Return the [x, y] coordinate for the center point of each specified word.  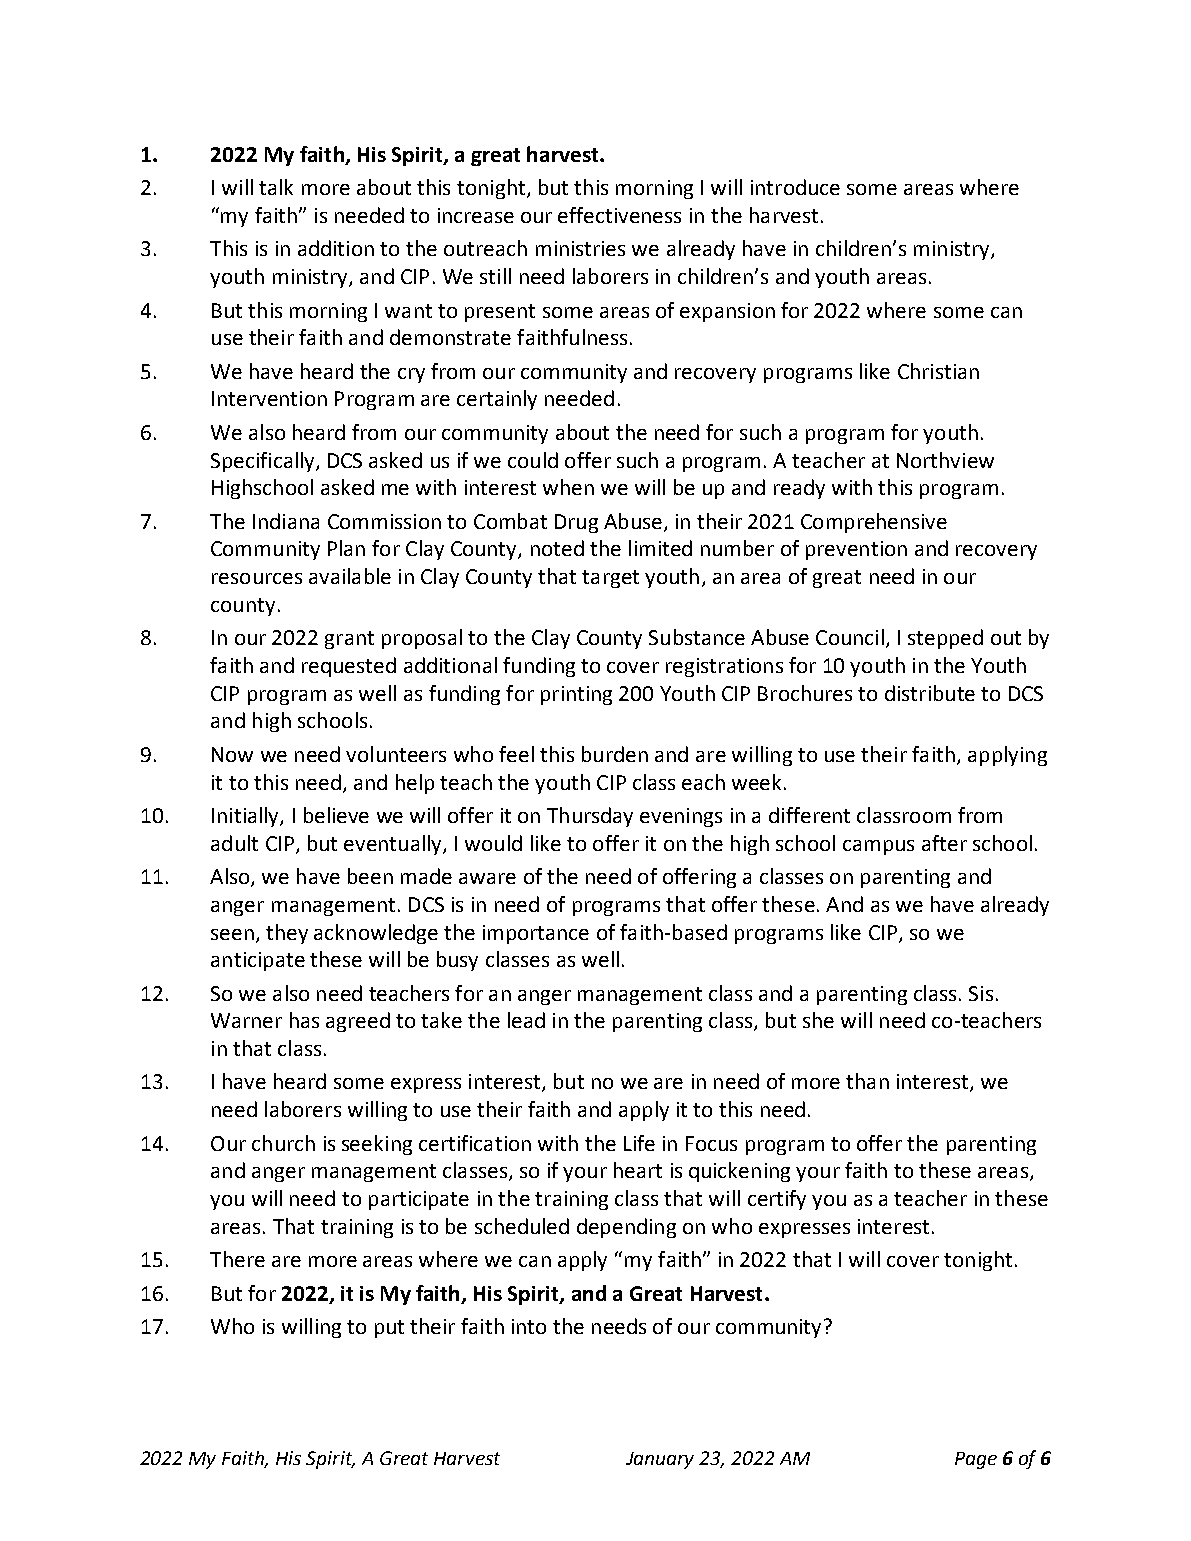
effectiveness [619, 215]
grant [349, 640]
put [389, 1329]
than [867, 1081]
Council [850, 637]
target [610, 579]
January [660, 1460]
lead [526, 1020]
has [304, 1020]
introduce [795, 187]
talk [276, 187]
